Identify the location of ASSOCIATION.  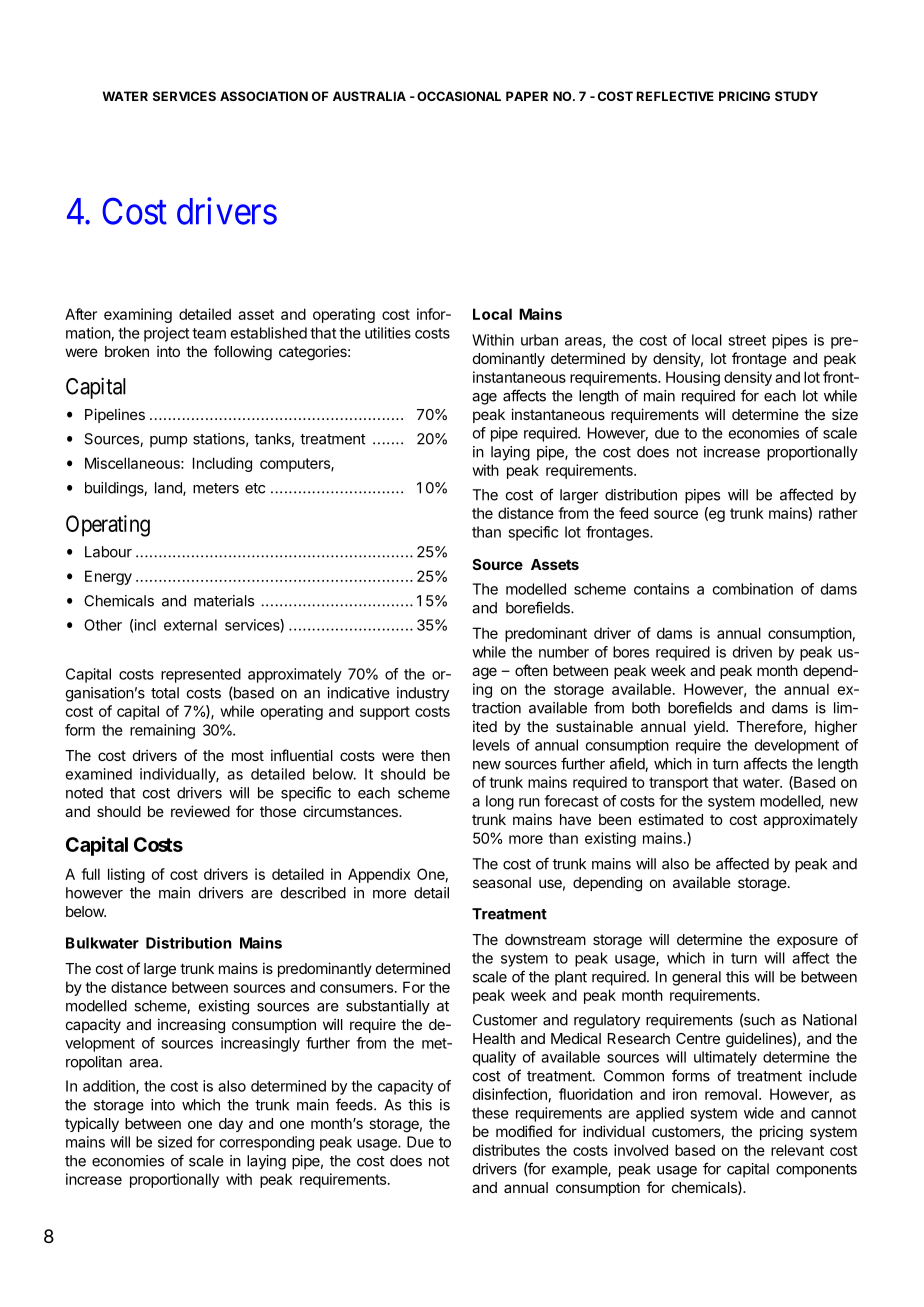
(264, 96).
